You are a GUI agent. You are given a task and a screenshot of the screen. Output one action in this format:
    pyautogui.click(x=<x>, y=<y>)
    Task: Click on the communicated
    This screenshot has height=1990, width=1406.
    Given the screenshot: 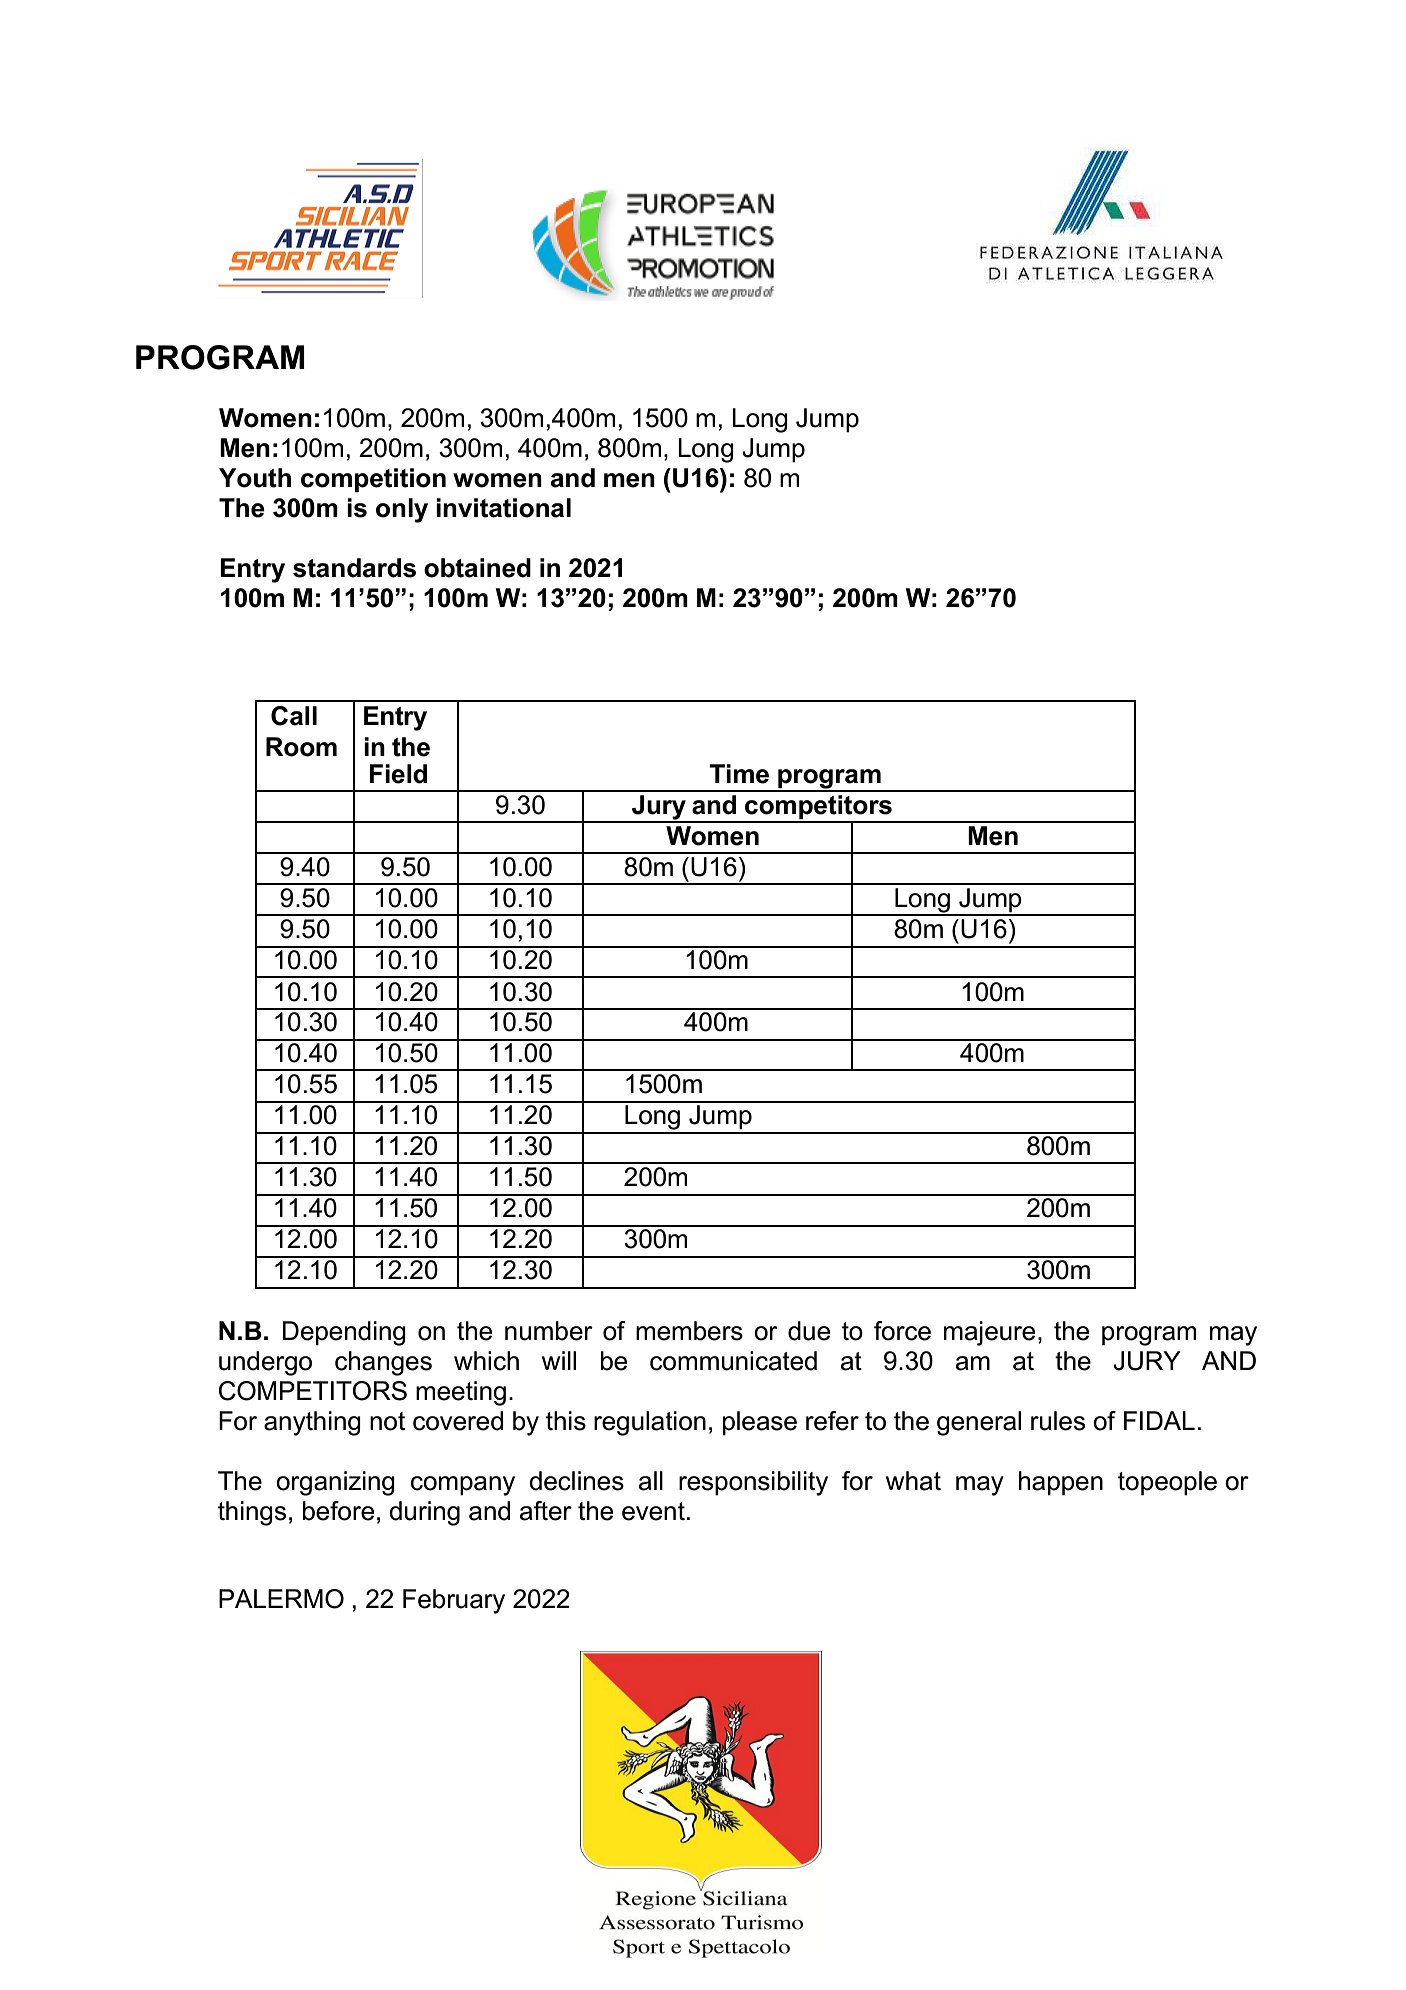 What is the action you would take?
    pyautogui.click(x=733, y=1361)
